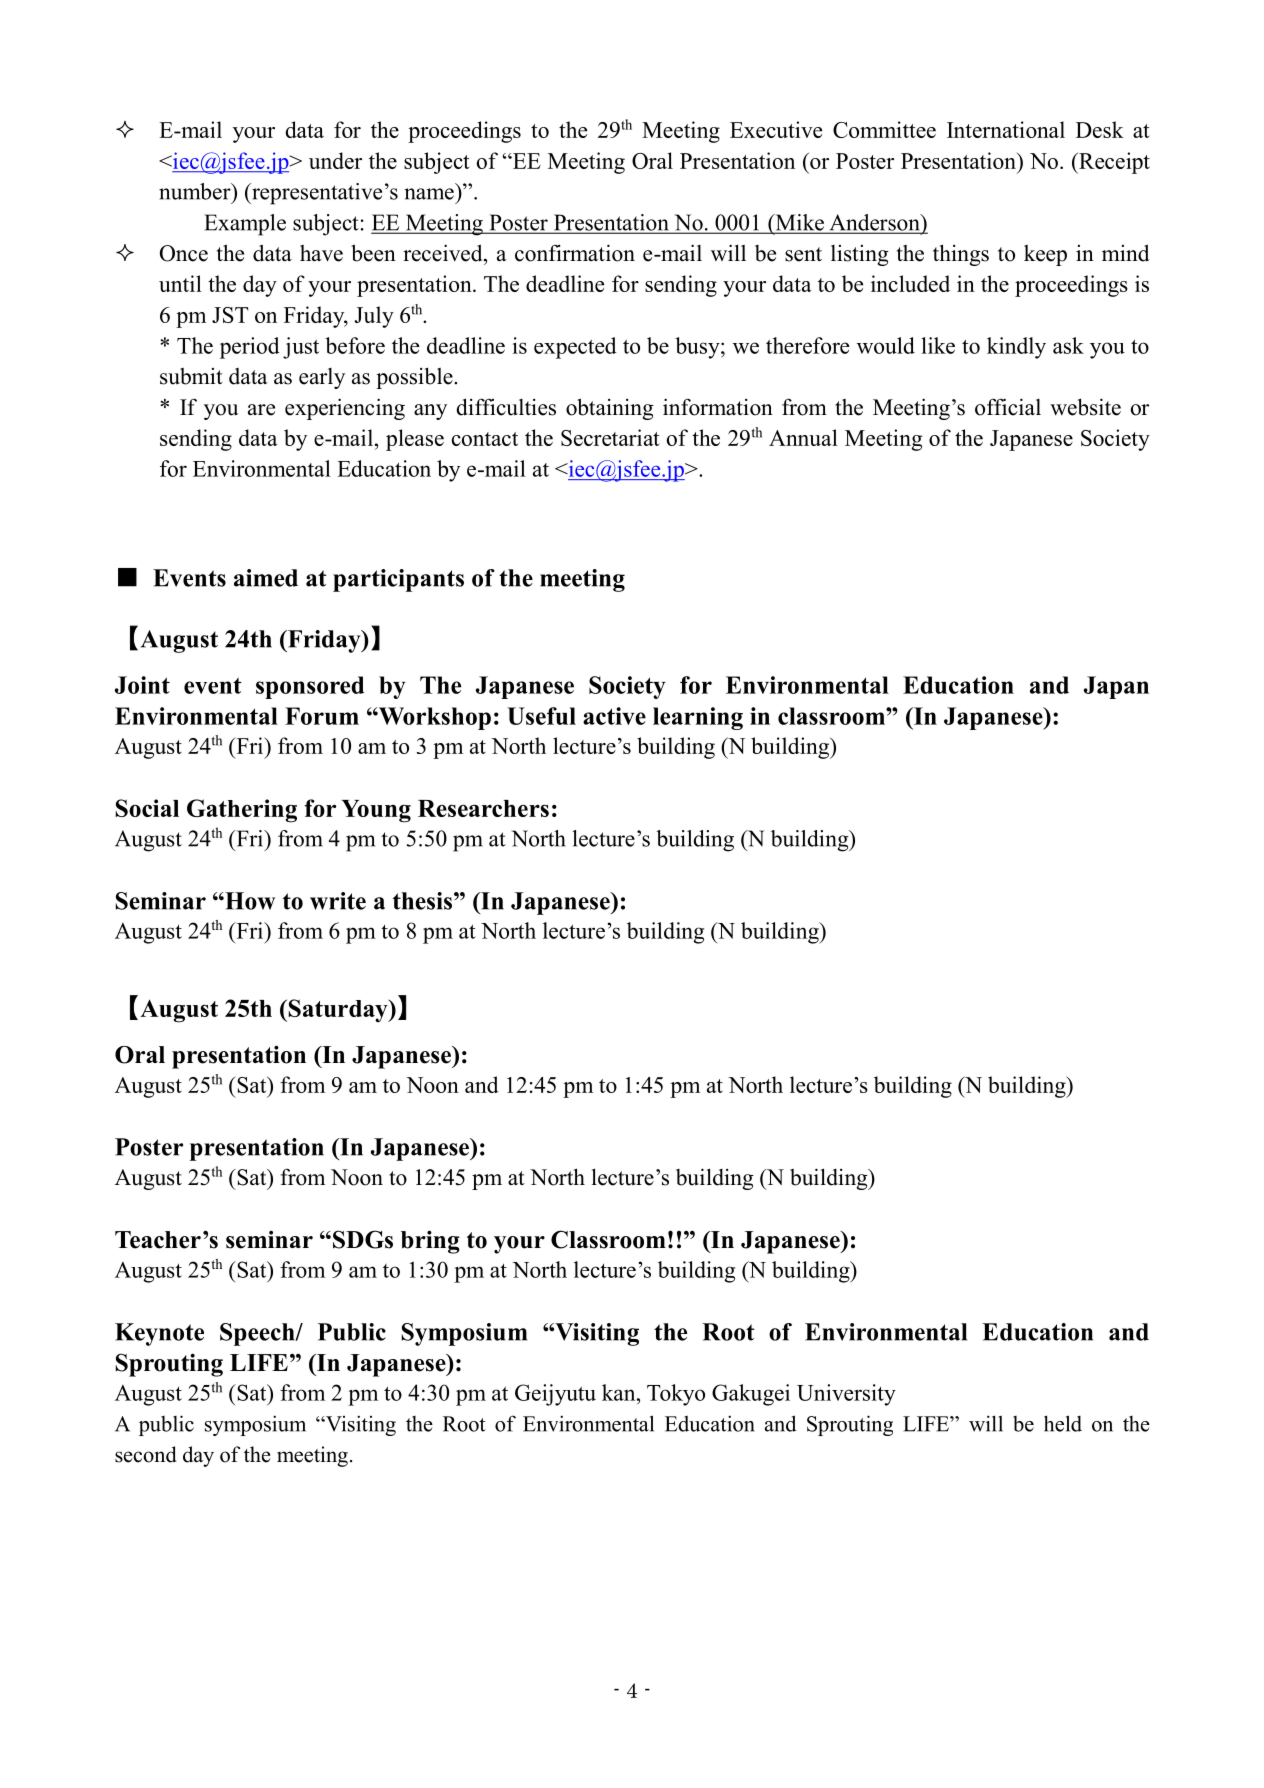  Describe the element at coordinates (575, 253) in the image. I see `confirmation` at that location.
